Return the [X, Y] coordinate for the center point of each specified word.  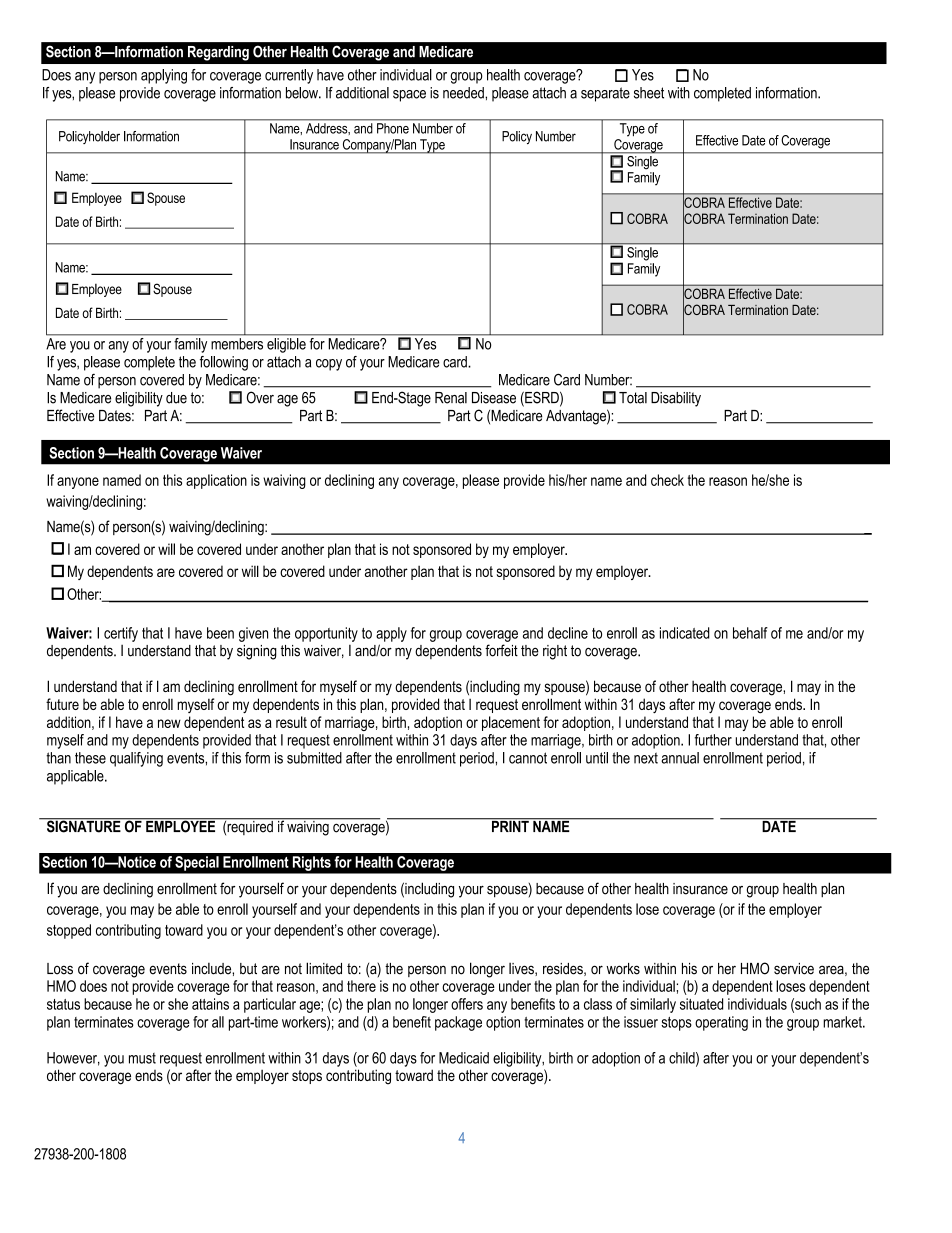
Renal [451, 398]
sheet [649, 93]
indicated [685, 633]
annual [680, 758]
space [409, 96]
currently [289, 76]
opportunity [326, 634]
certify [121, 634]
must [142, 1058]
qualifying [136, 759]
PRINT [510, 825]
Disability [676, 399]
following [224, 363]
